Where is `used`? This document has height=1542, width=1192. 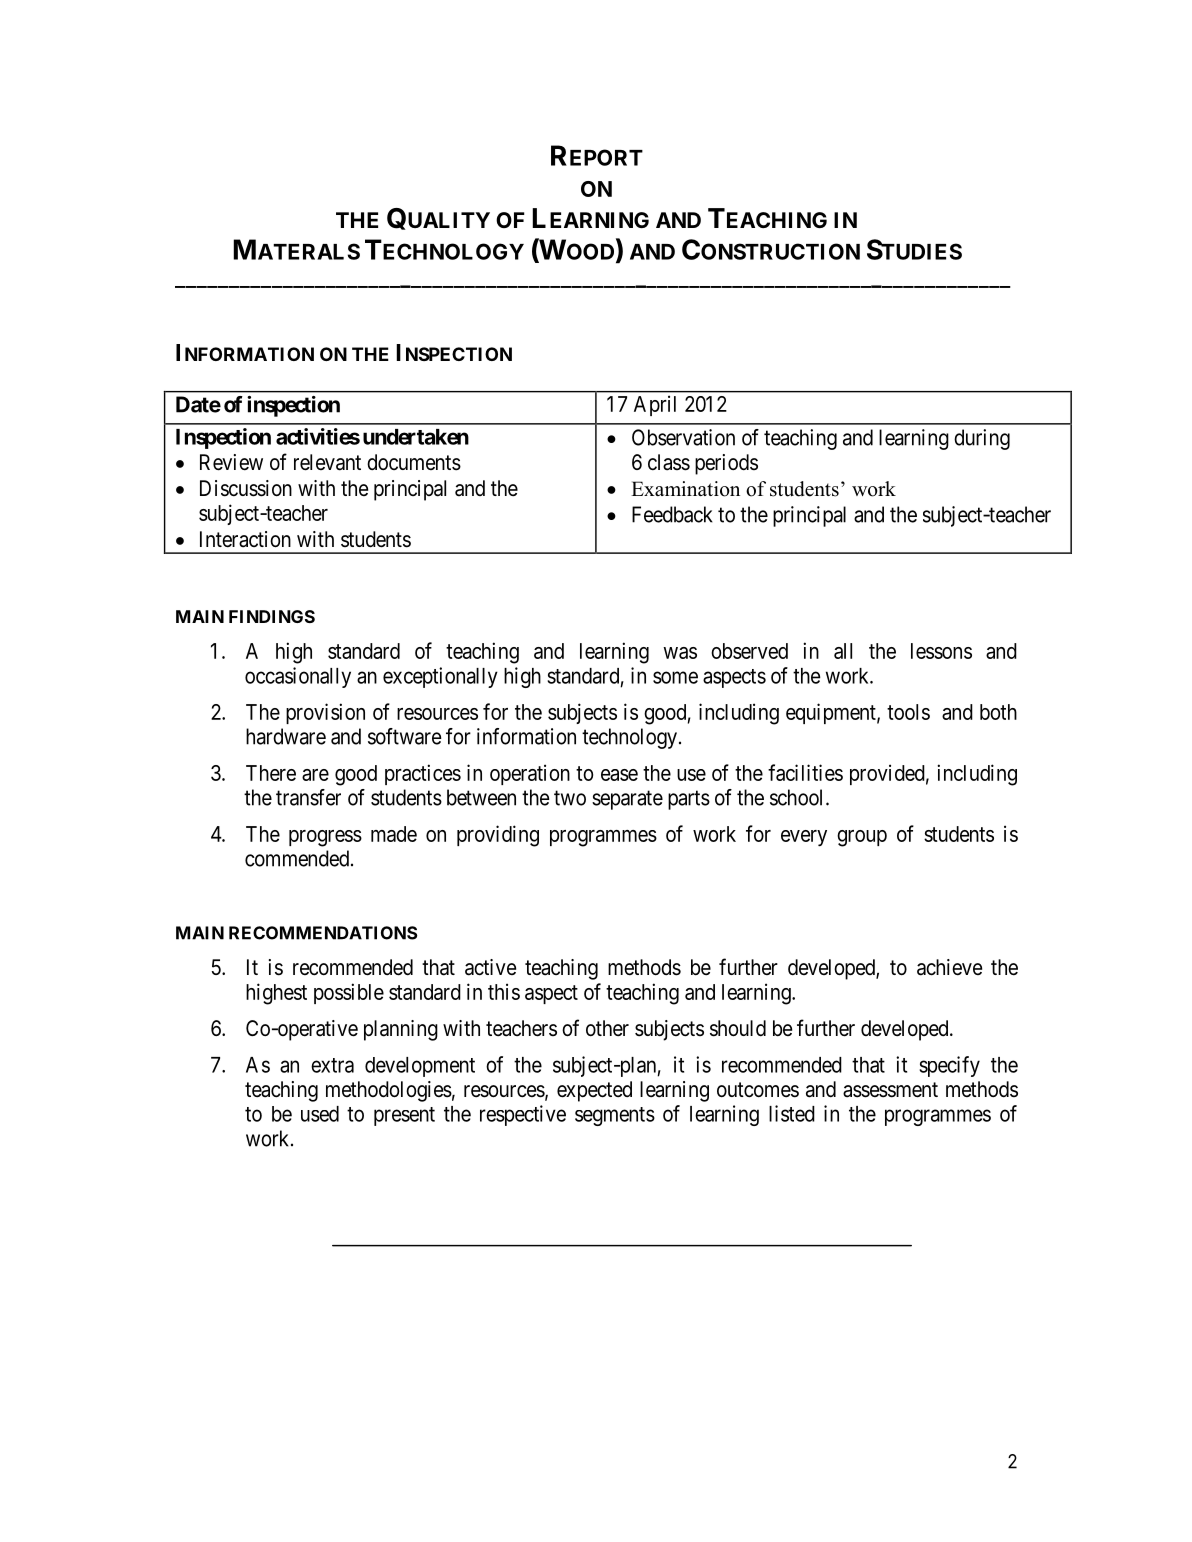 used is located at coordinates (320, 1114).
